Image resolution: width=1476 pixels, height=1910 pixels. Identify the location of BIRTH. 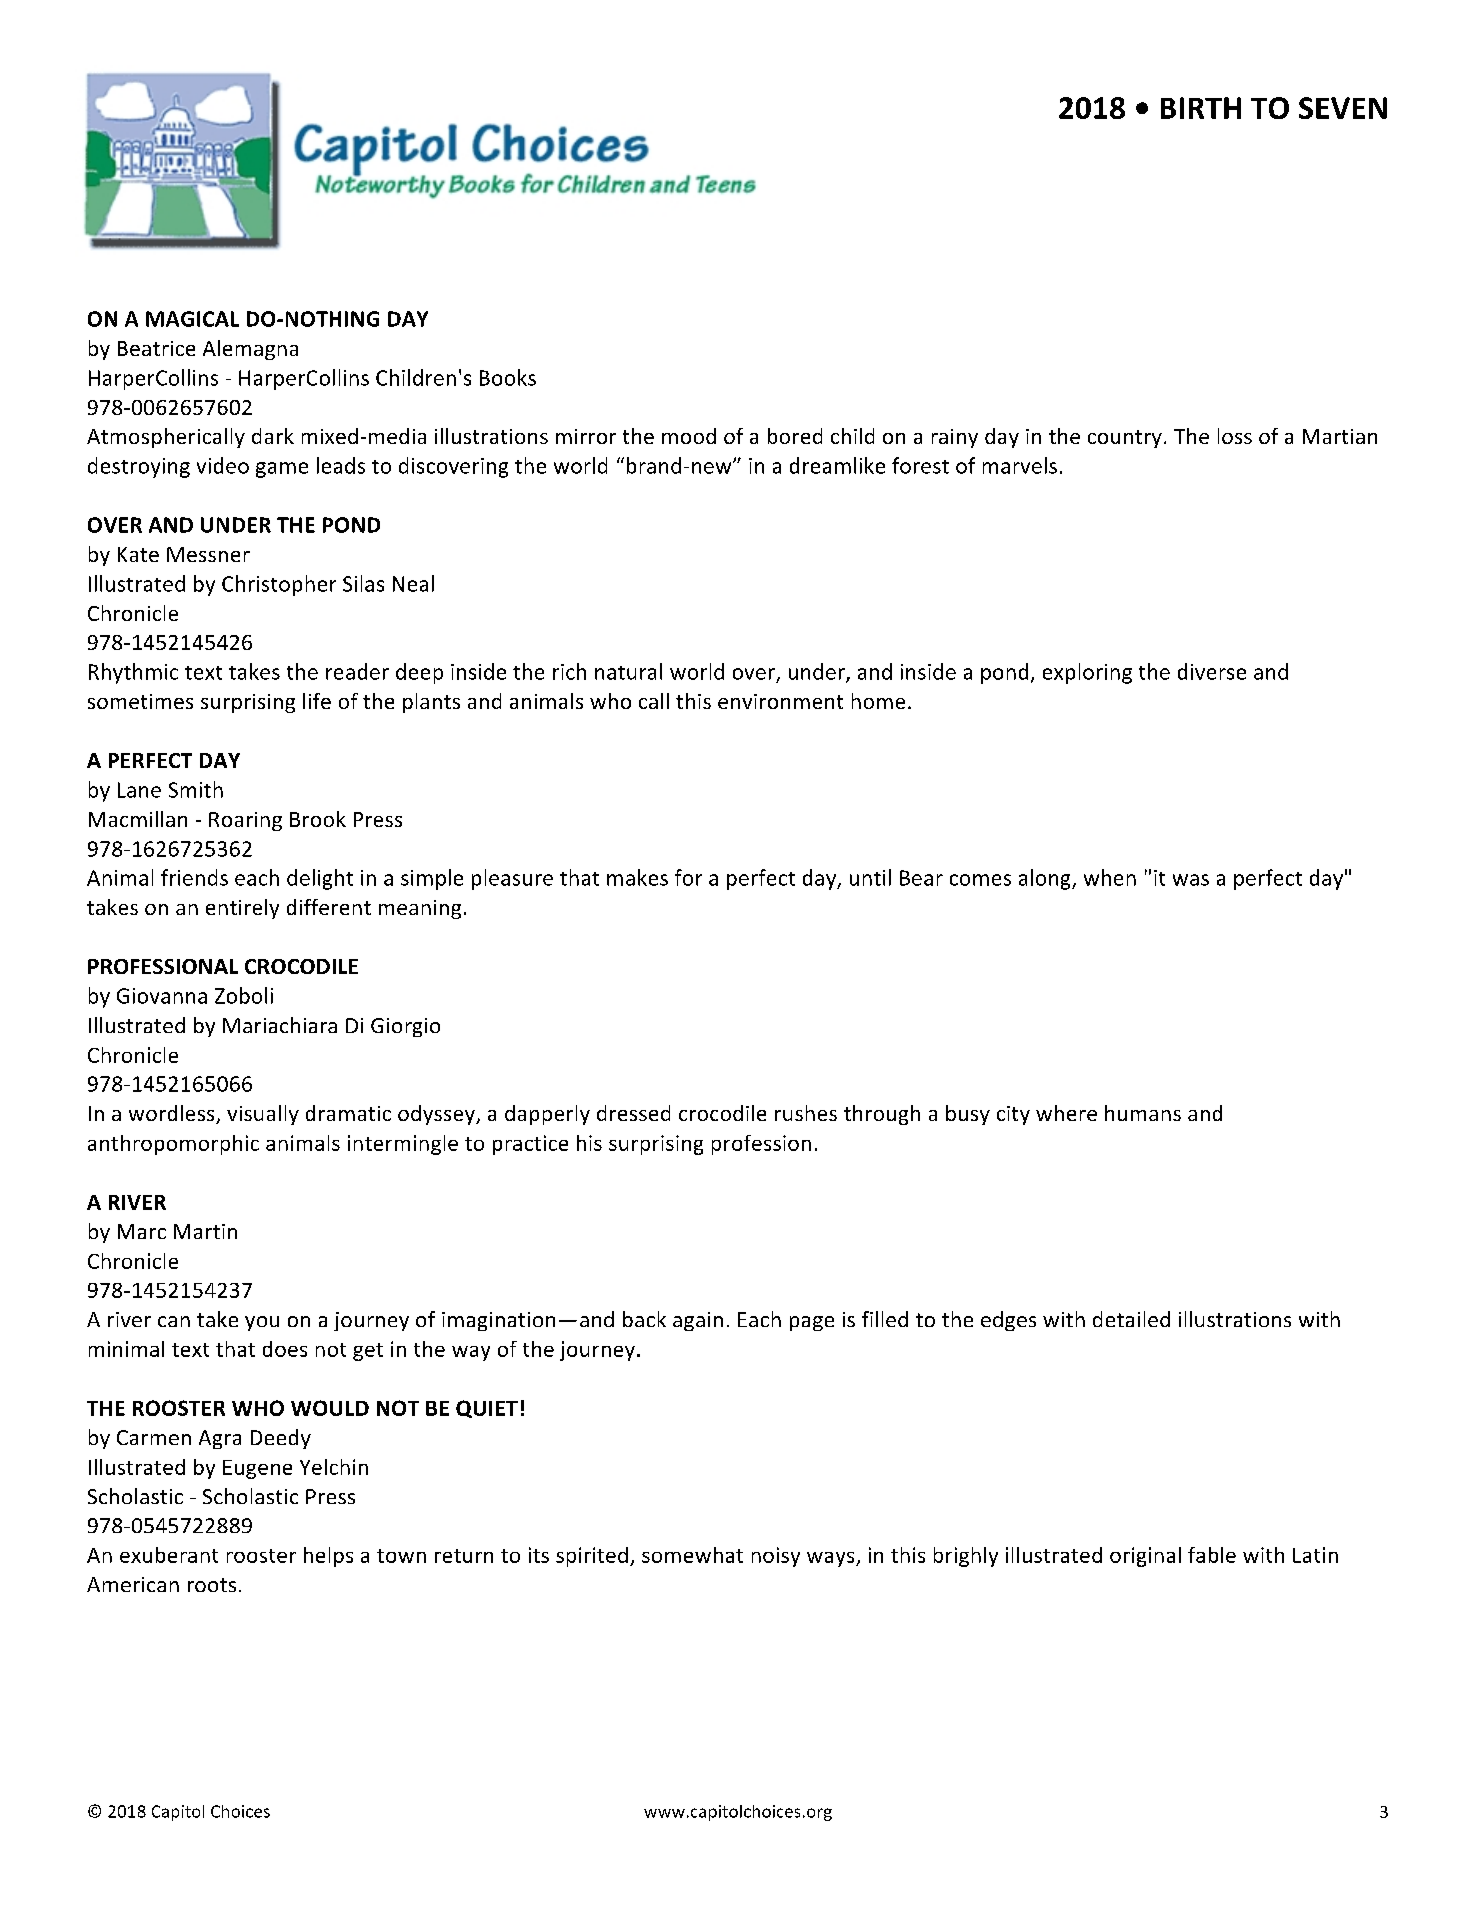
(1201, 108).
